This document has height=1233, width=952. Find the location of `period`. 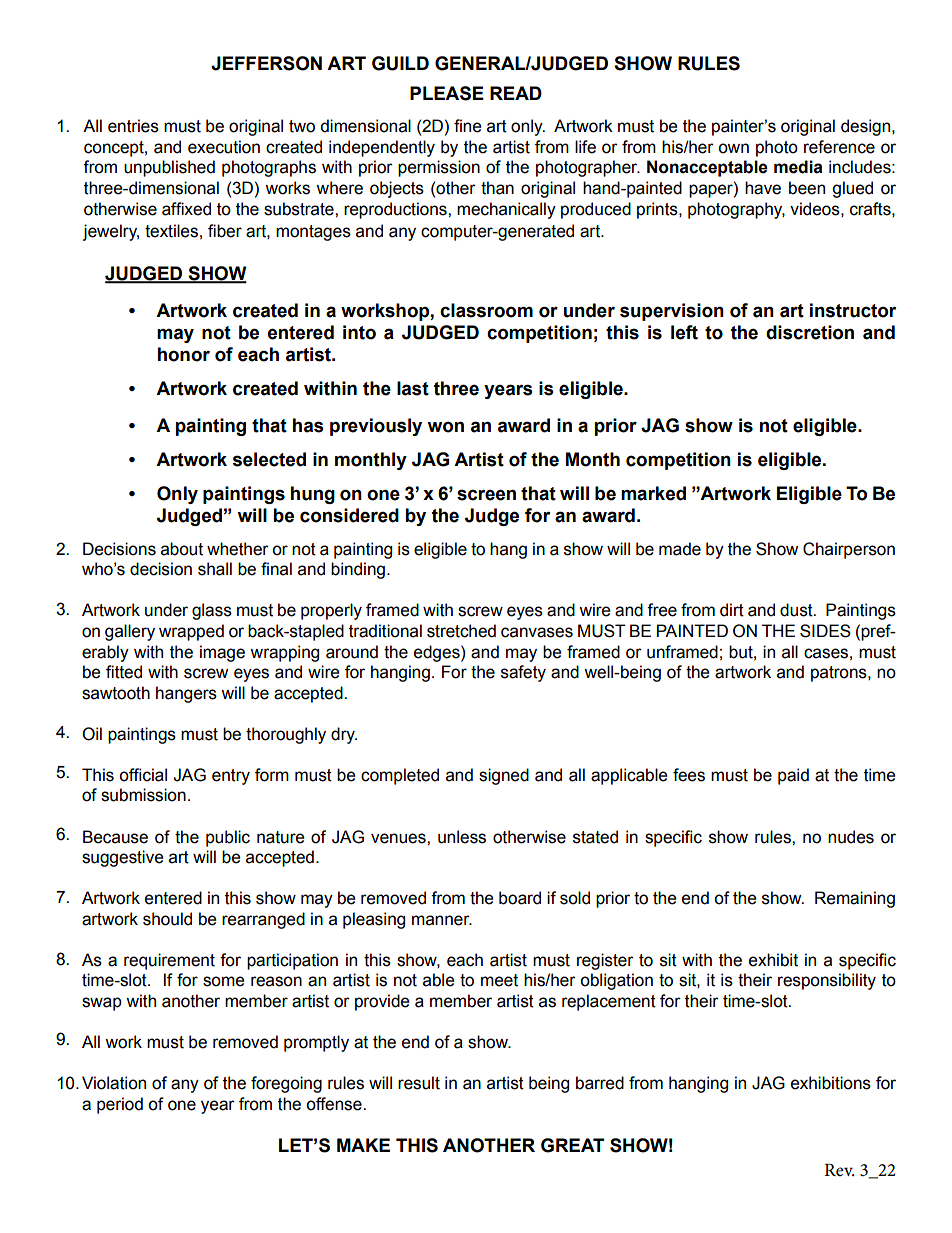

period is located at coordinates (120, 1105).
